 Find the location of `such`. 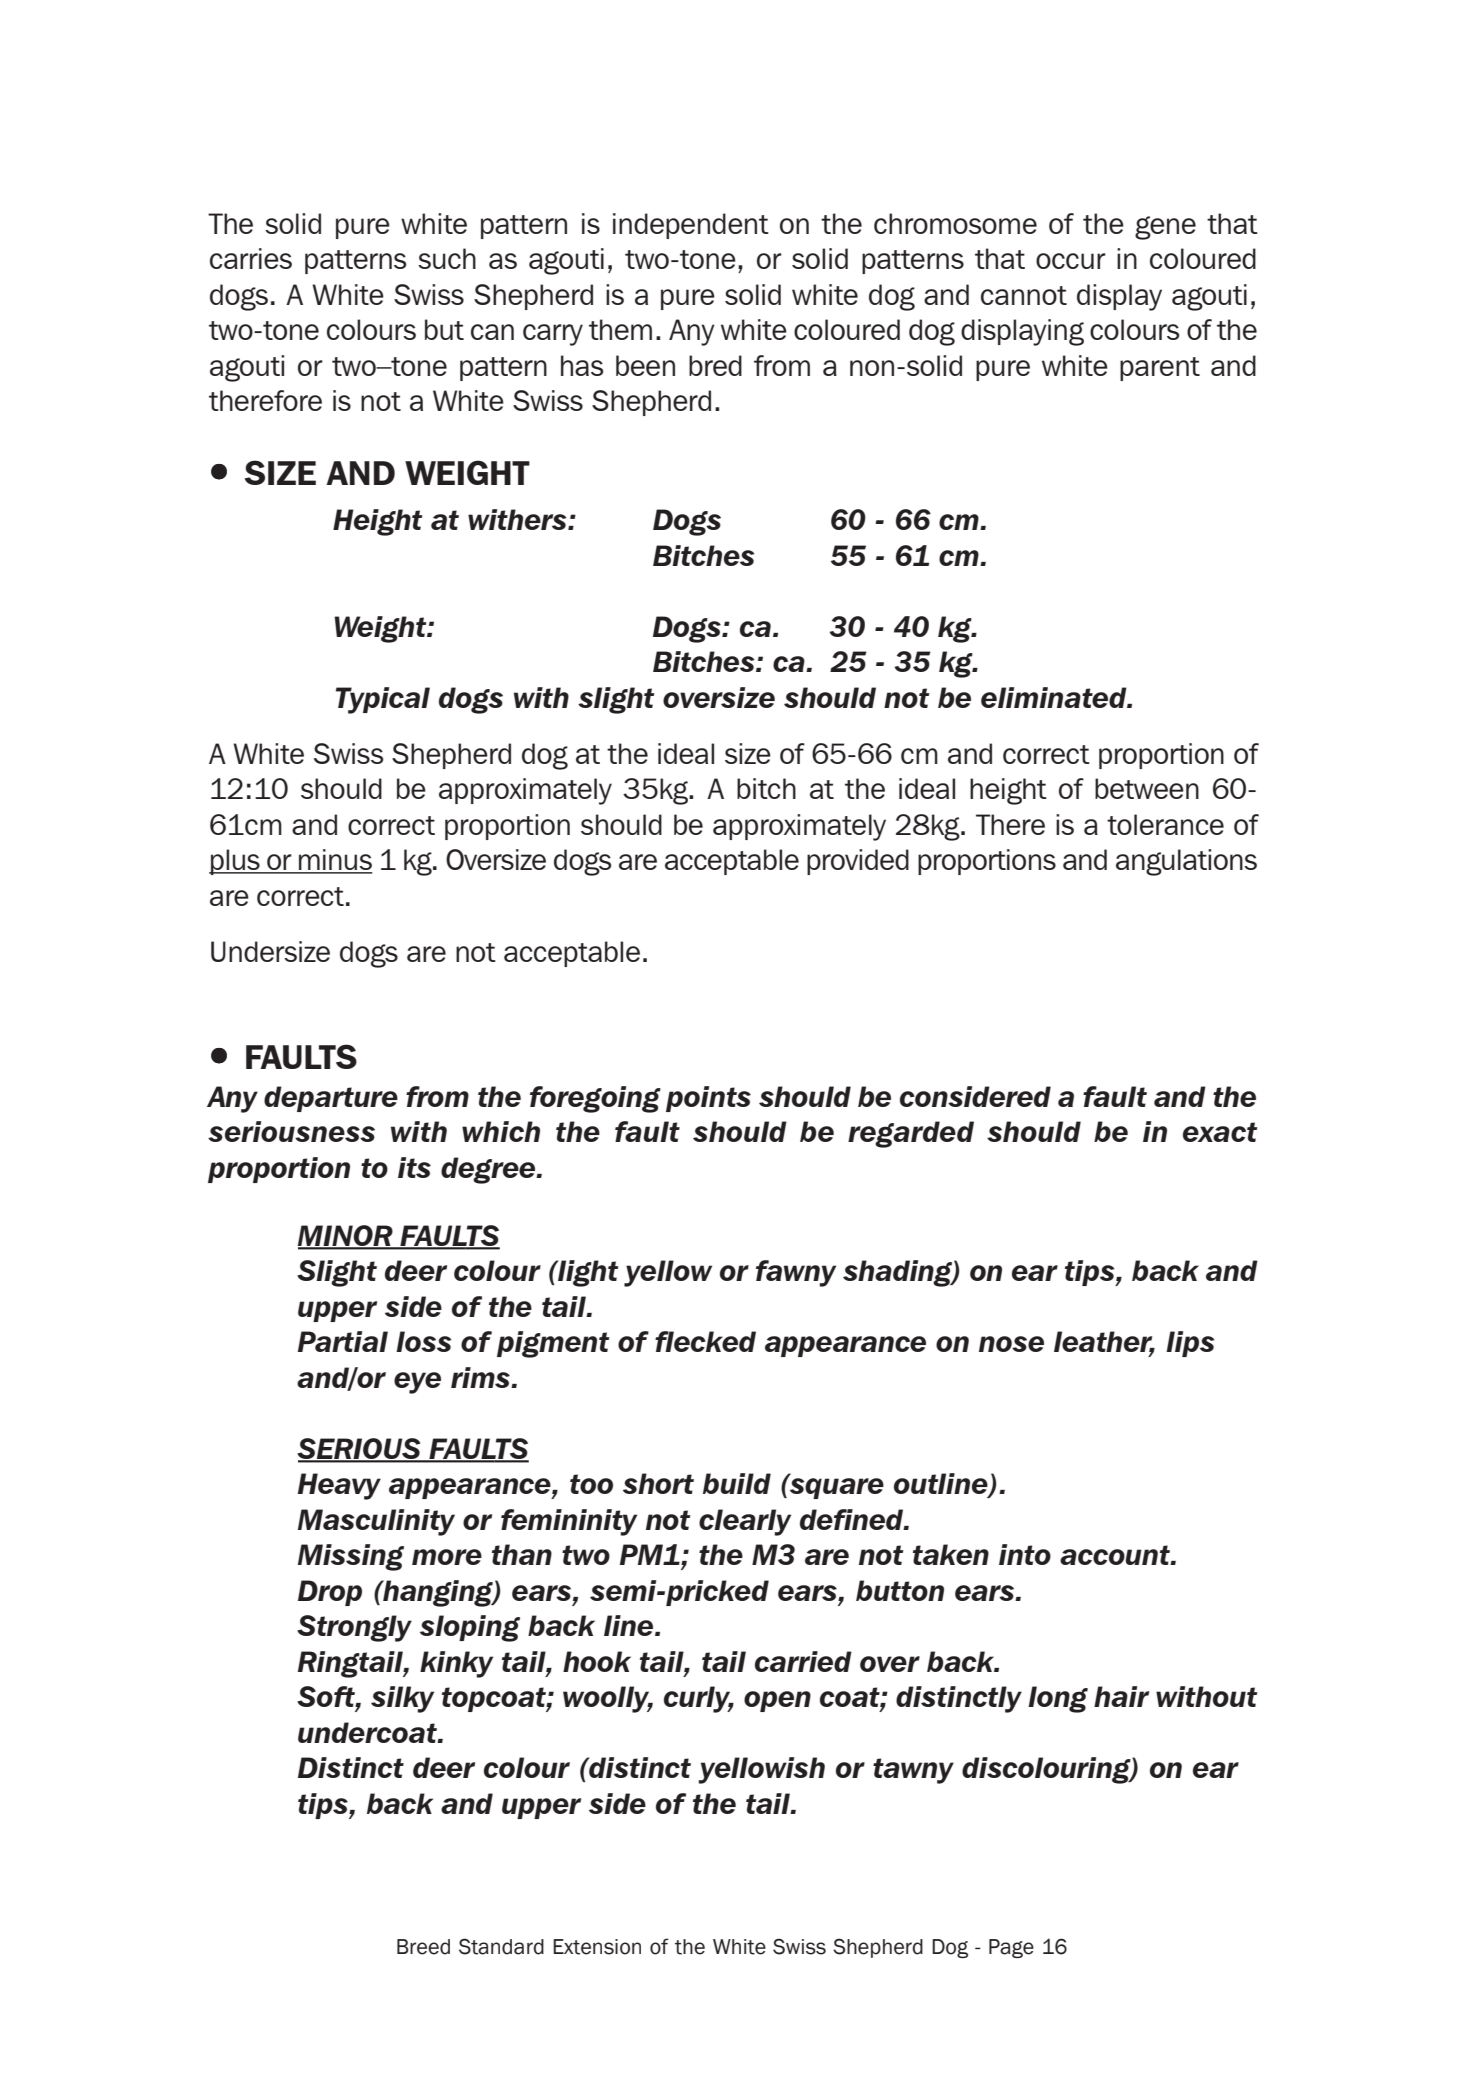

such is located at coordinates (447, 258).
